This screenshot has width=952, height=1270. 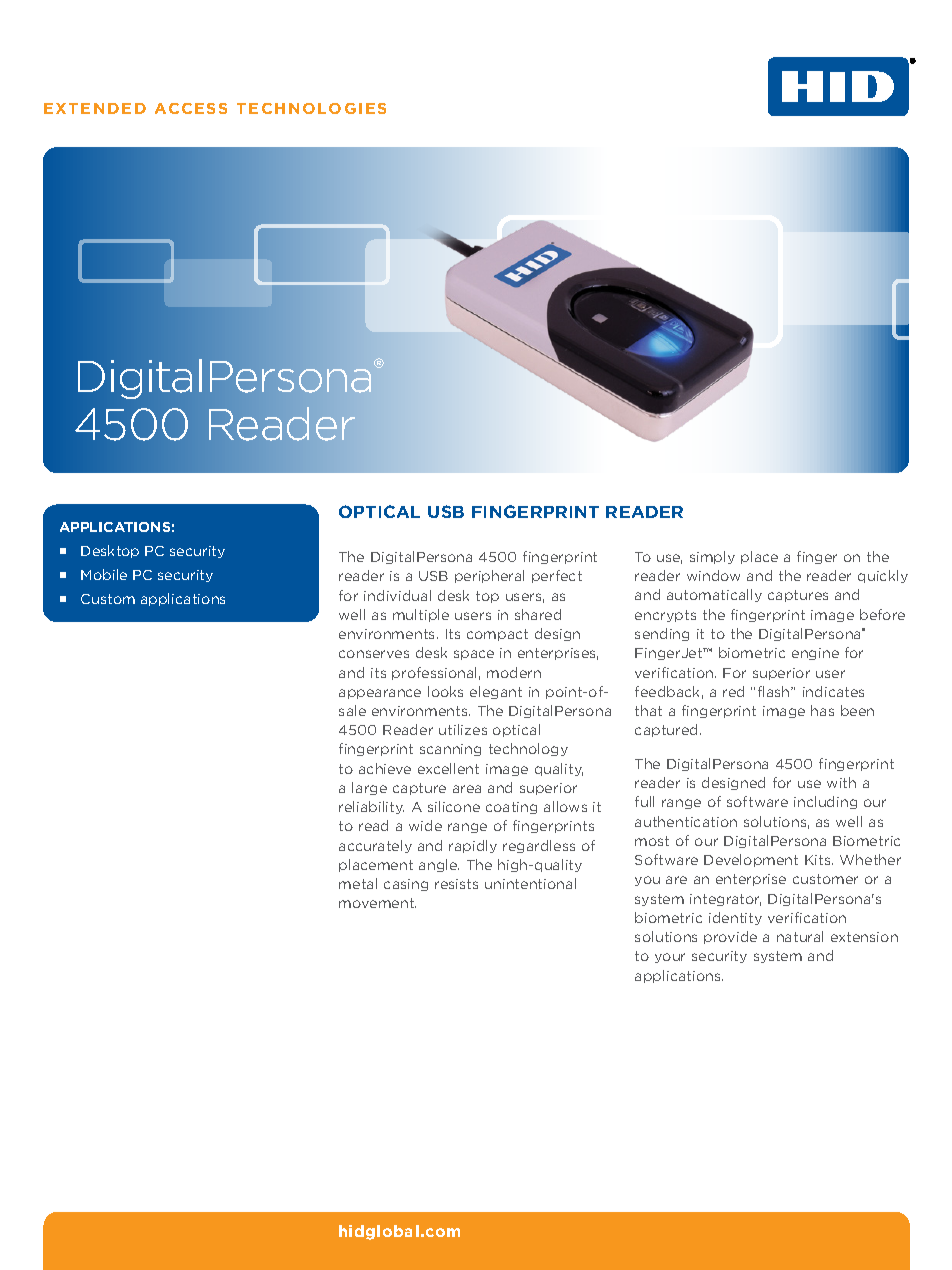 I want to click on natural, so click(x=800, y=936).
